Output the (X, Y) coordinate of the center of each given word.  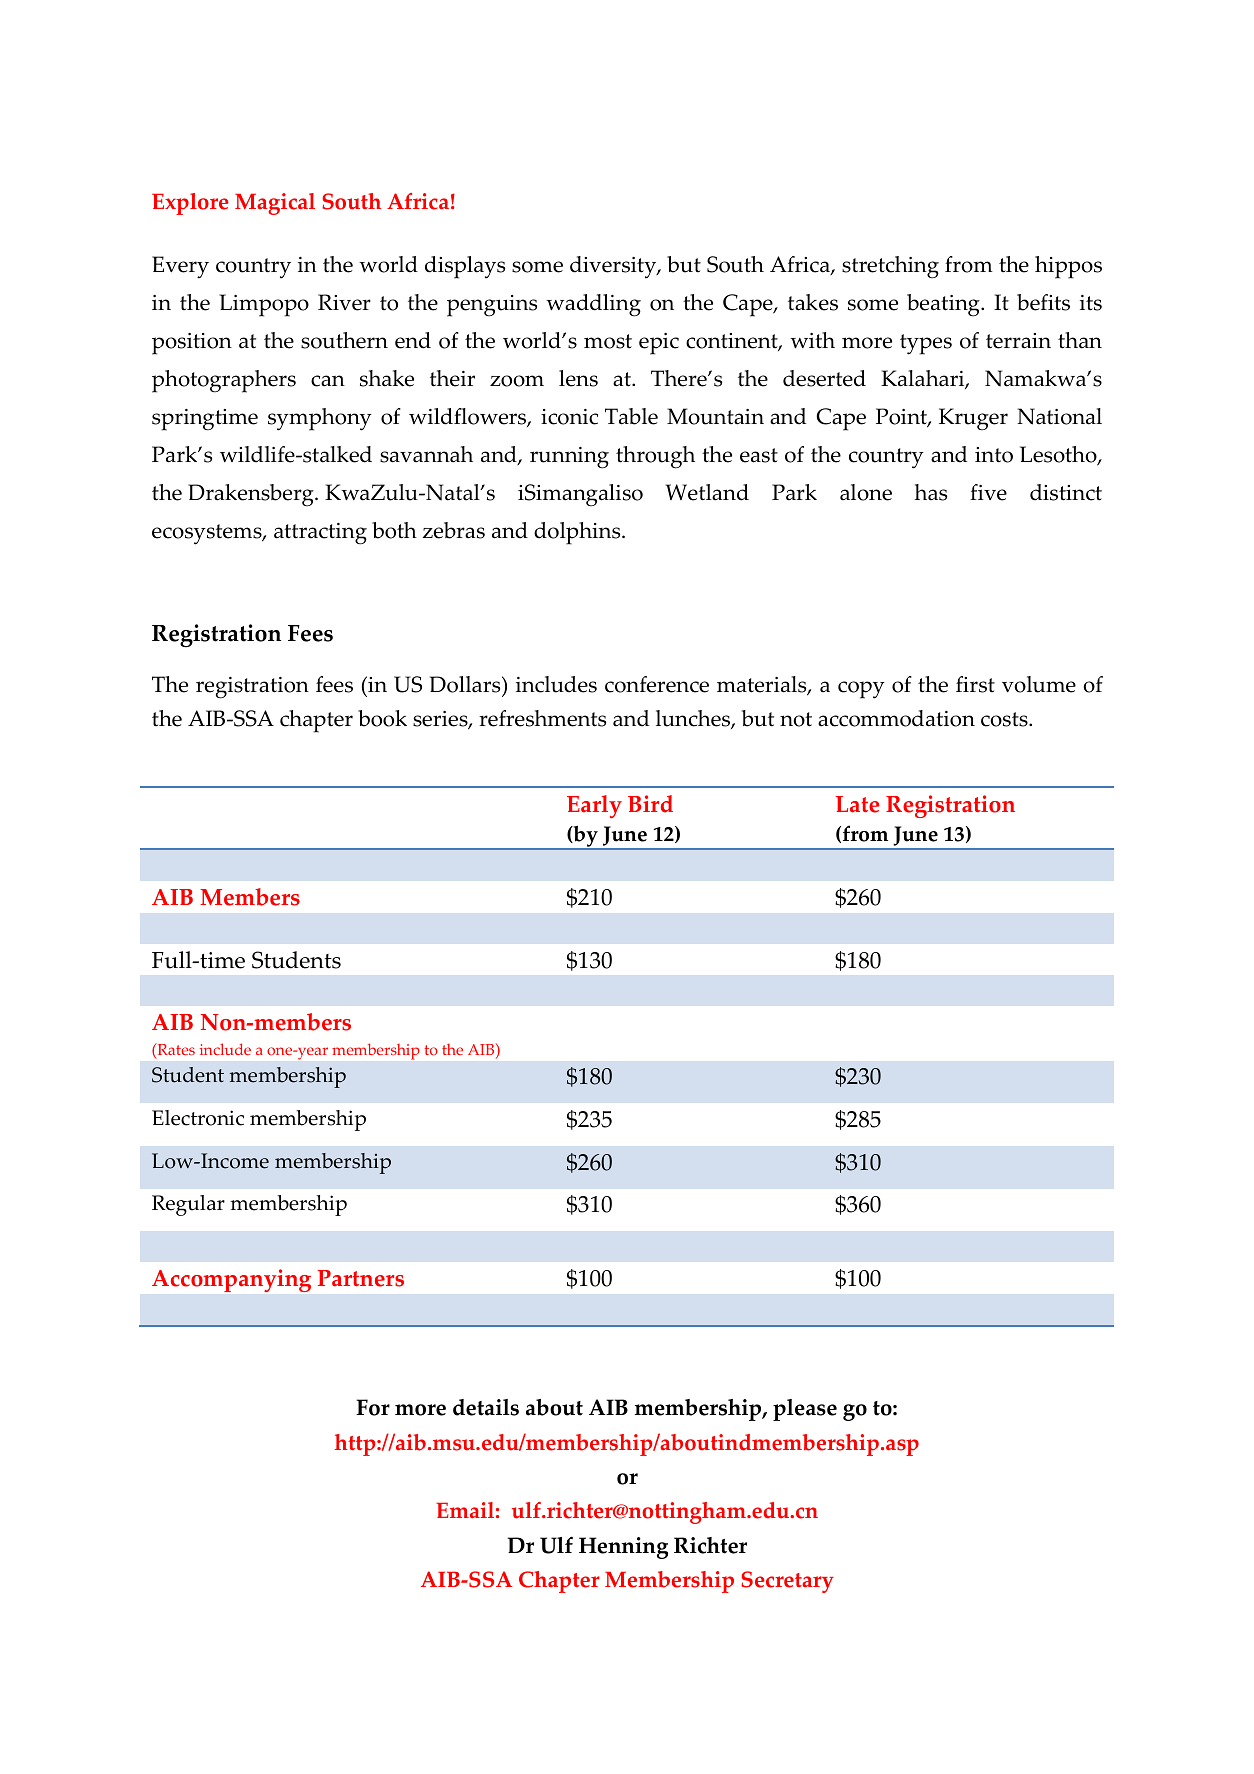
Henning (623, 1548)
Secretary (787, 1582)
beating (944, 305)
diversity (614, 267)
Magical (275, 204)
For (373, 1407)
